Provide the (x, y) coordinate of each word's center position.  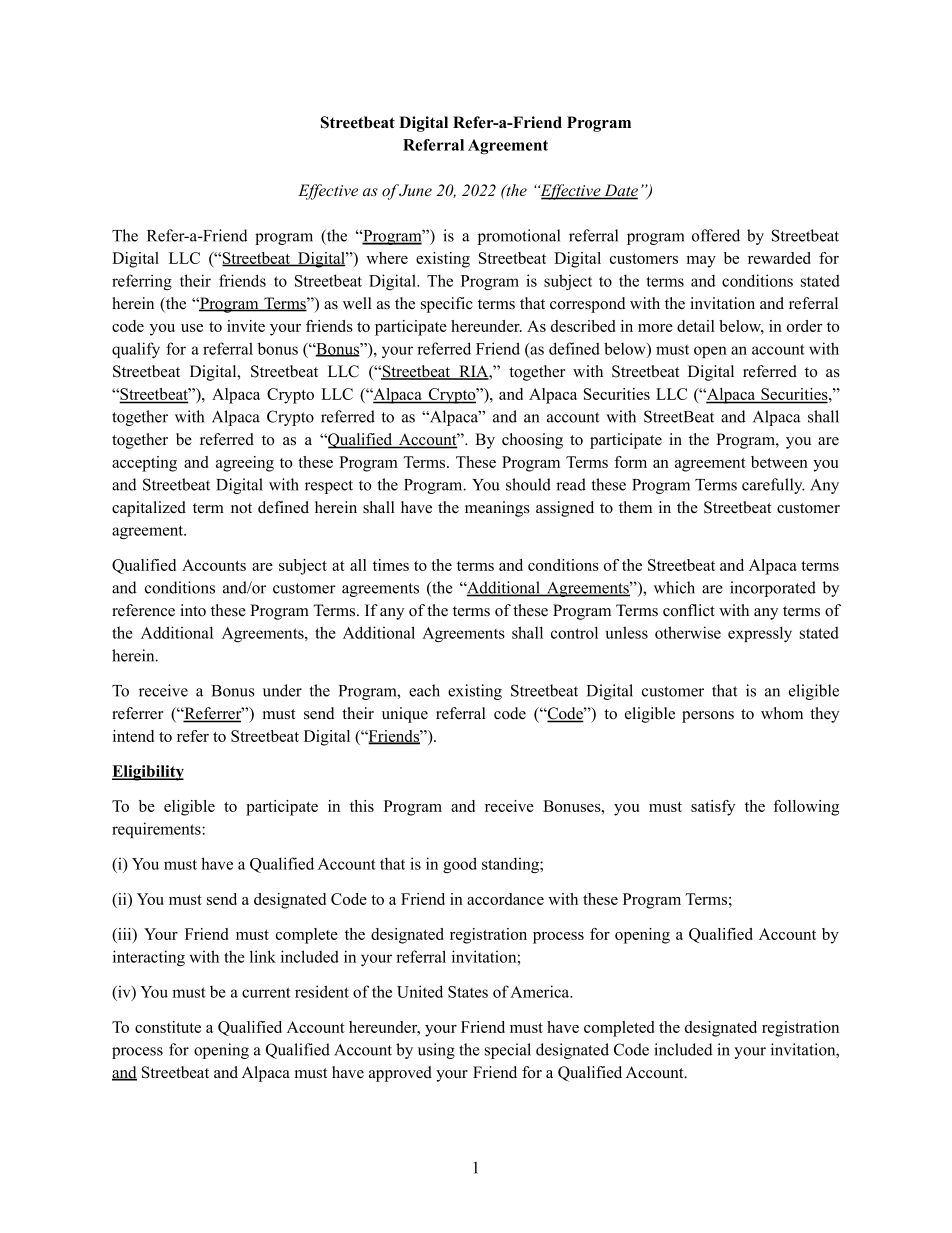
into (193, 610)
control (574, 632)
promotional (519, 237)
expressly (760, 634)
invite (246, 326)
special (508, 1051)
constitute (168, 1027)
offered (716, 235)
